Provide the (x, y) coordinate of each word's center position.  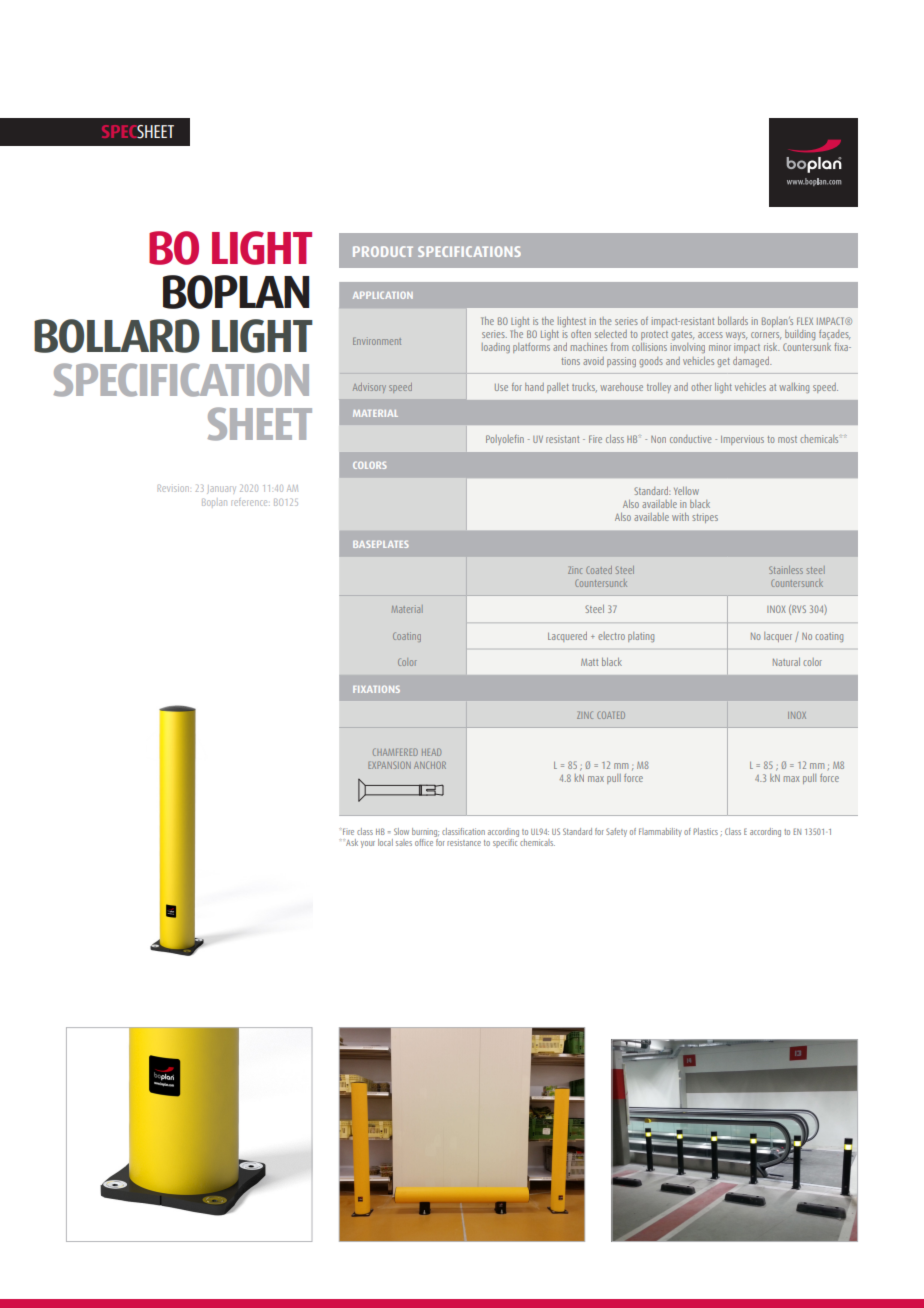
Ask (352, 842)
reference (251, 503)
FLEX (805, 321)
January (221, 489)
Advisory (369, 388)
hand (534, 387)
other (701, 387)
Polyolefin (505, 440)
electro (611, 636)
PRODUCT (383, 251)
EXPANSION (389, 765)
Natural (786, 662)
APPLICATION (383, 295)
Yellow (686, 491)
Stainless (786, 570)
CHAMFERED (395, 752)
